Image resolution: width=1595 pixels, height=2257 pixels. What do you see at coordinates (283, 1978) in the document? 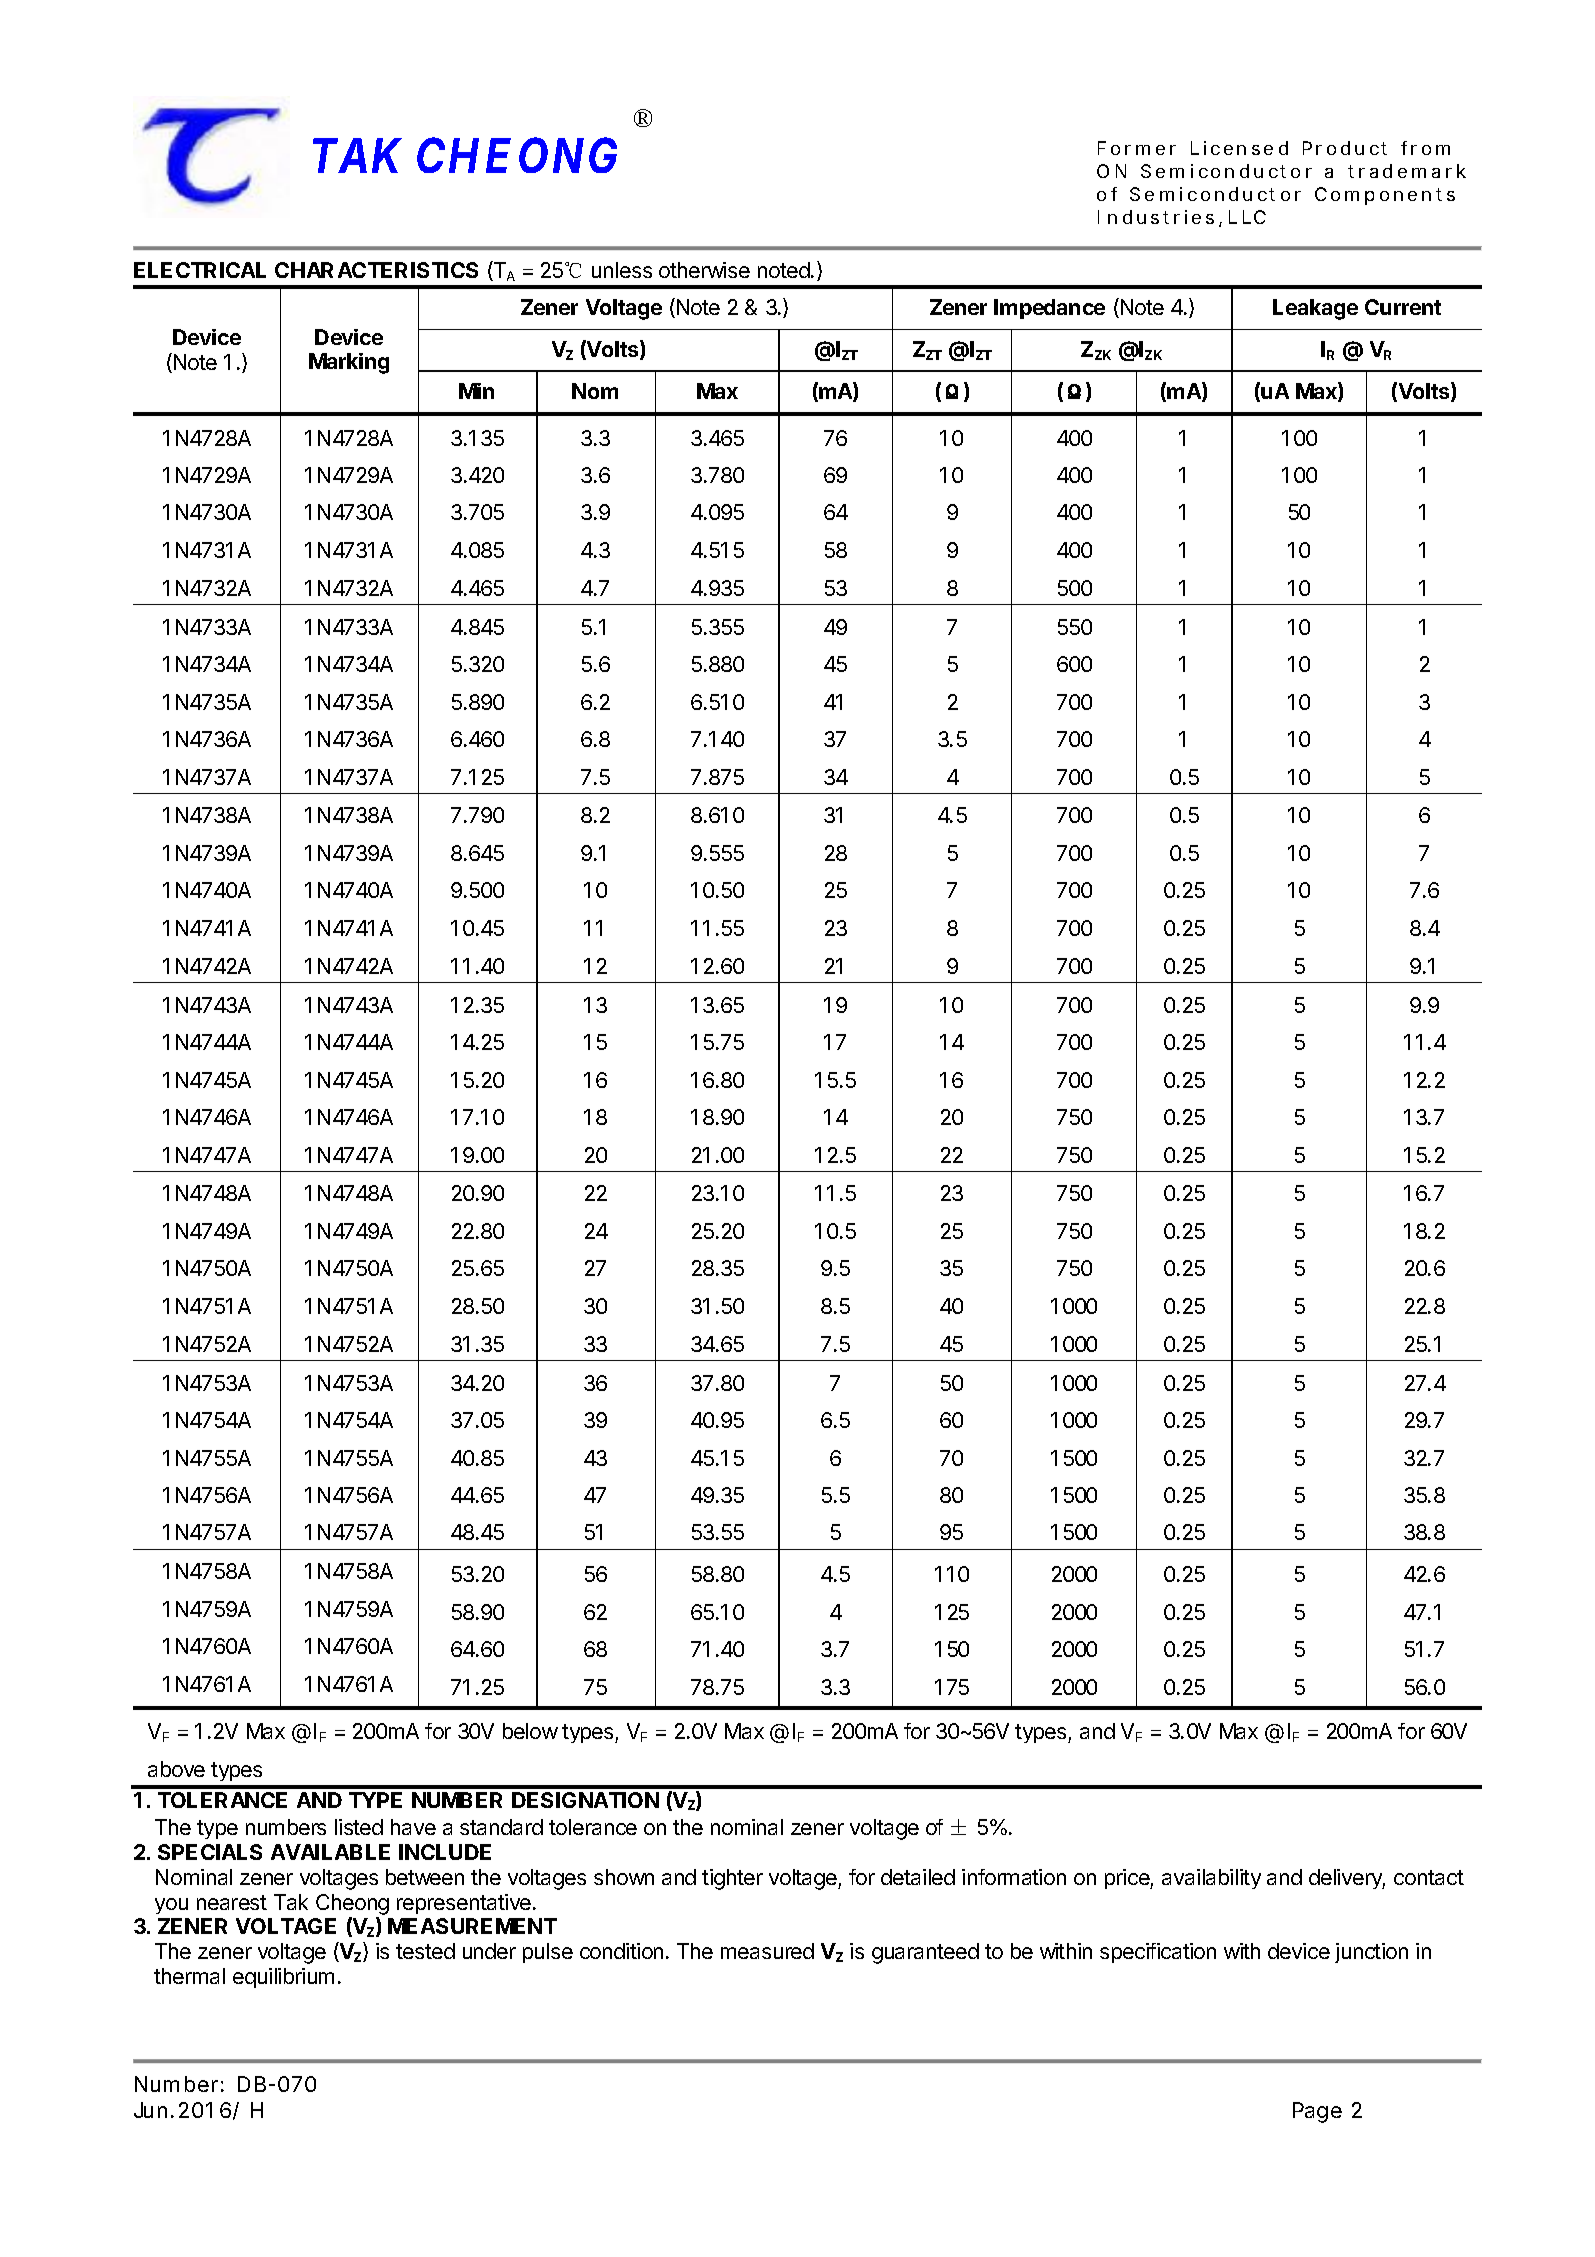
I see `equilibrium` at bounding box center [283, 1978].
